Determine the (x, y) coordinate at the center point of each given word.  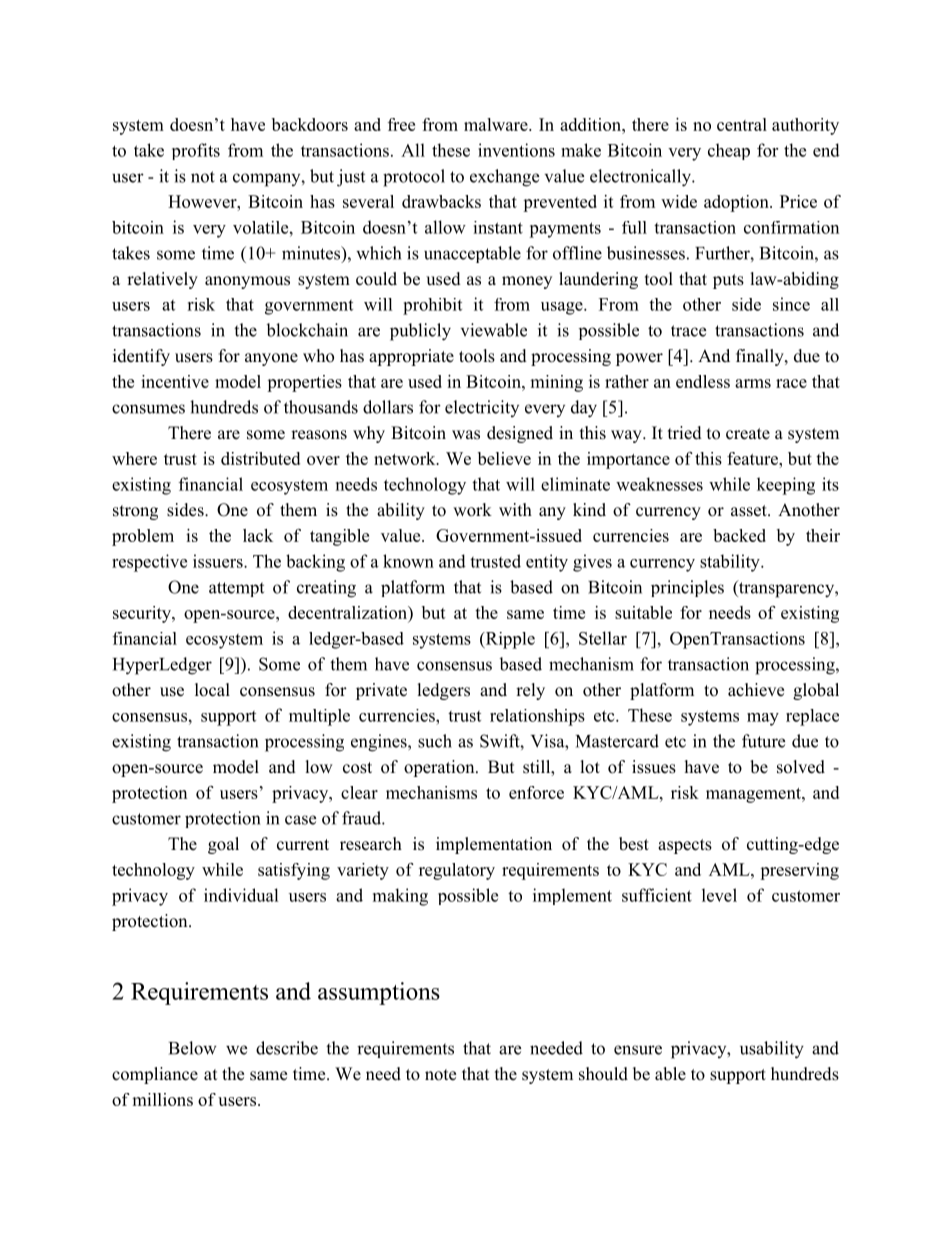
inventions (516, 150)
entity (547, 563)
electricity (482, 408)
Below (193, 1048)
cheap (729, 151)
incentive (175, 381)
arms (753, 383)
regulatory (457, 871)
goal (223, 845)
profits (196, 151)
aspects (685, 846)
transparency (786, 589)
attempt (236, 589)
